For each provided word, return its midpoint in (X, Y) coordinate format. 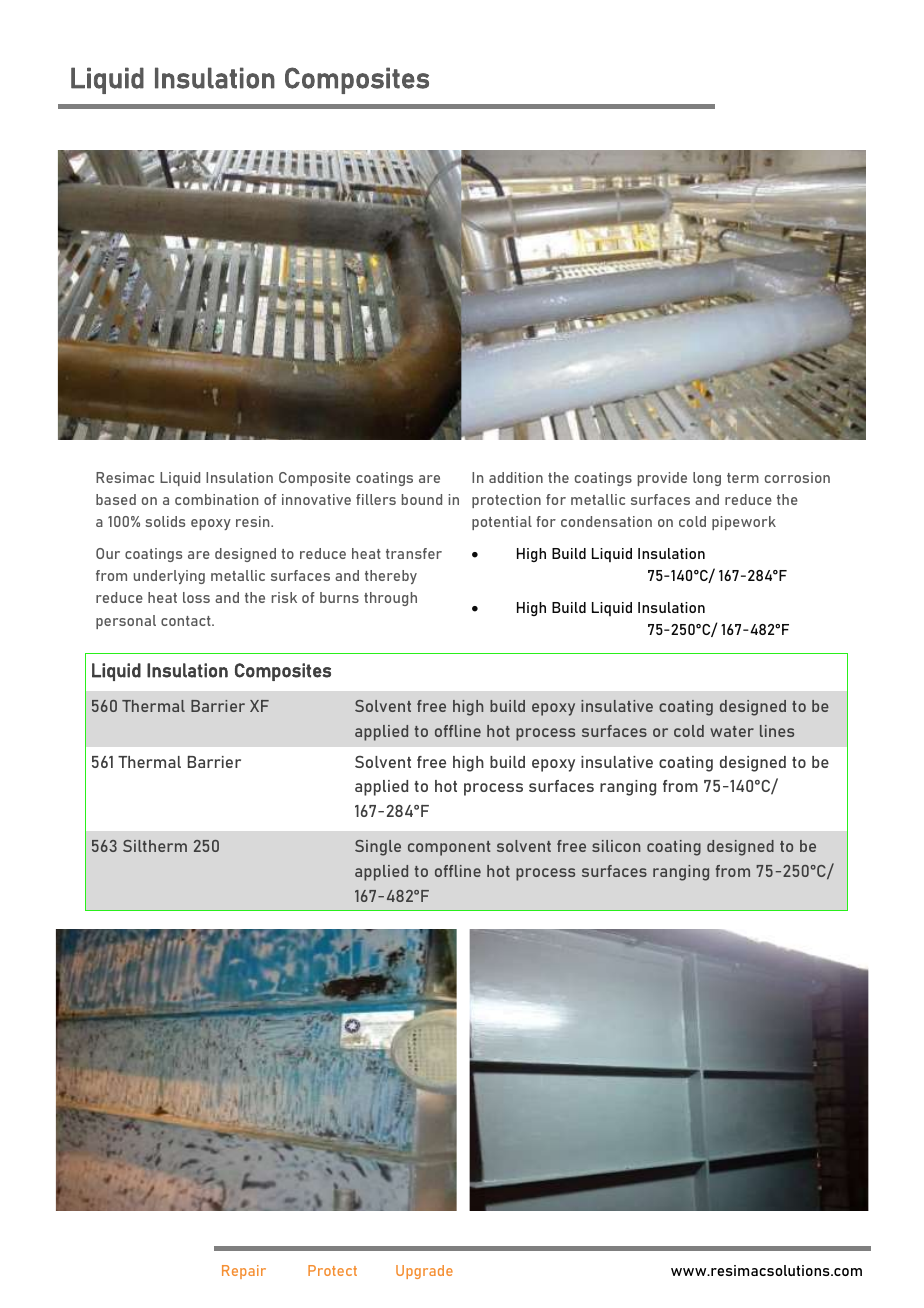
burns (339, 597)
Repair (244, 1272)
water (732, 731)
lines (777, 731)
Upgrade (424, 1272)
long (707, 479)
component (449, 848)
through (390, 599)
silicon (616, 846)
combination (216, 499)
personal (126, 622)
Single (378, 848)
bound (422, 499)
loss (196, 597)
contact (187, 621)
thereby (391, 577)
